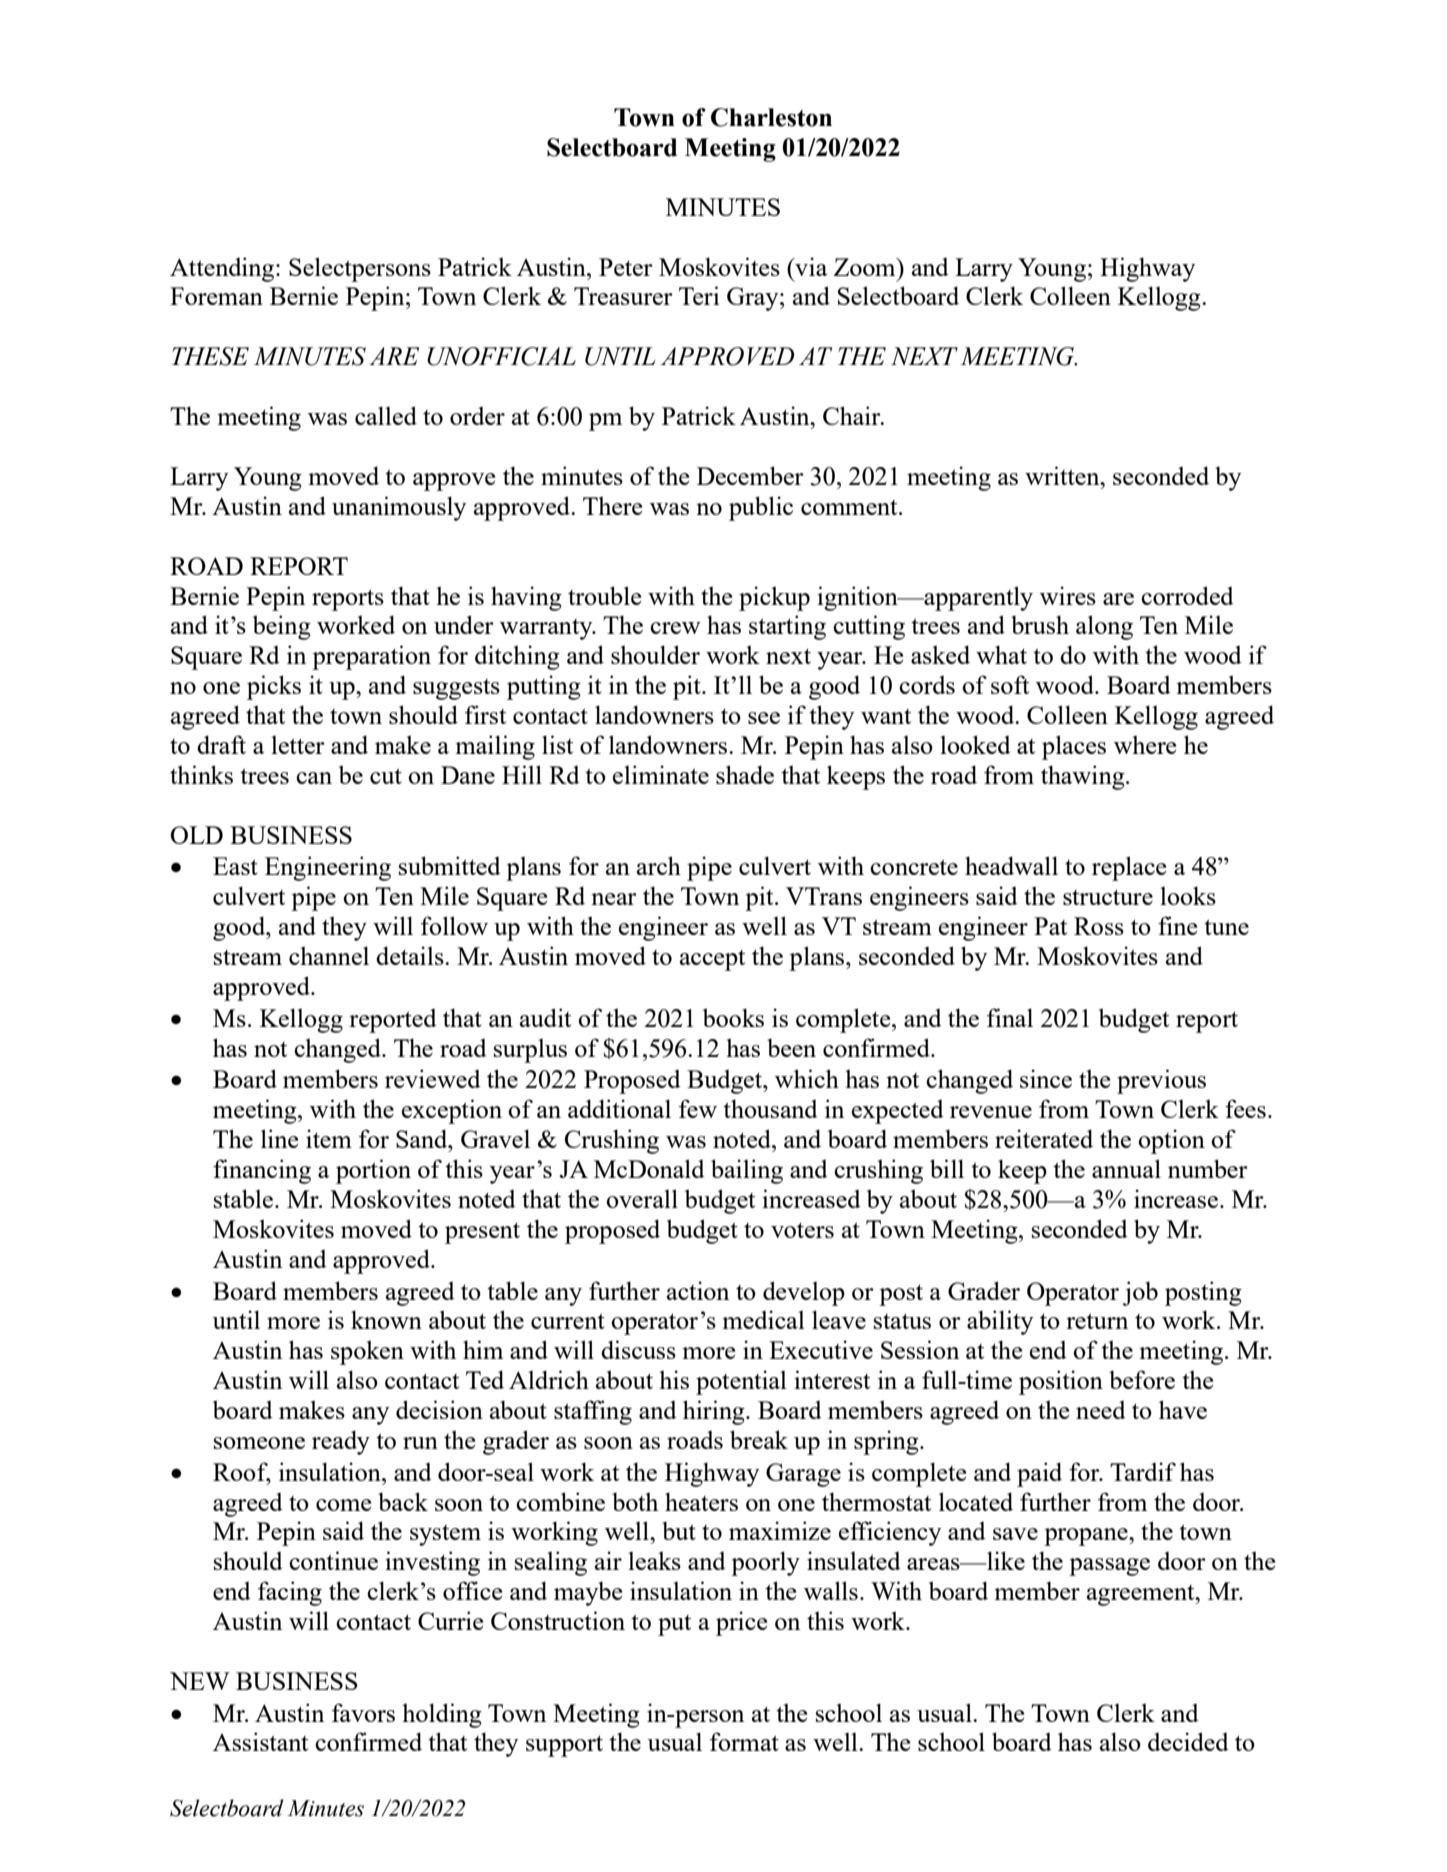 This screenshot has height=1872, width=1447. Describe the element at coordinates (747, 1171) in the screenshot. I see `bailing` at that location.
